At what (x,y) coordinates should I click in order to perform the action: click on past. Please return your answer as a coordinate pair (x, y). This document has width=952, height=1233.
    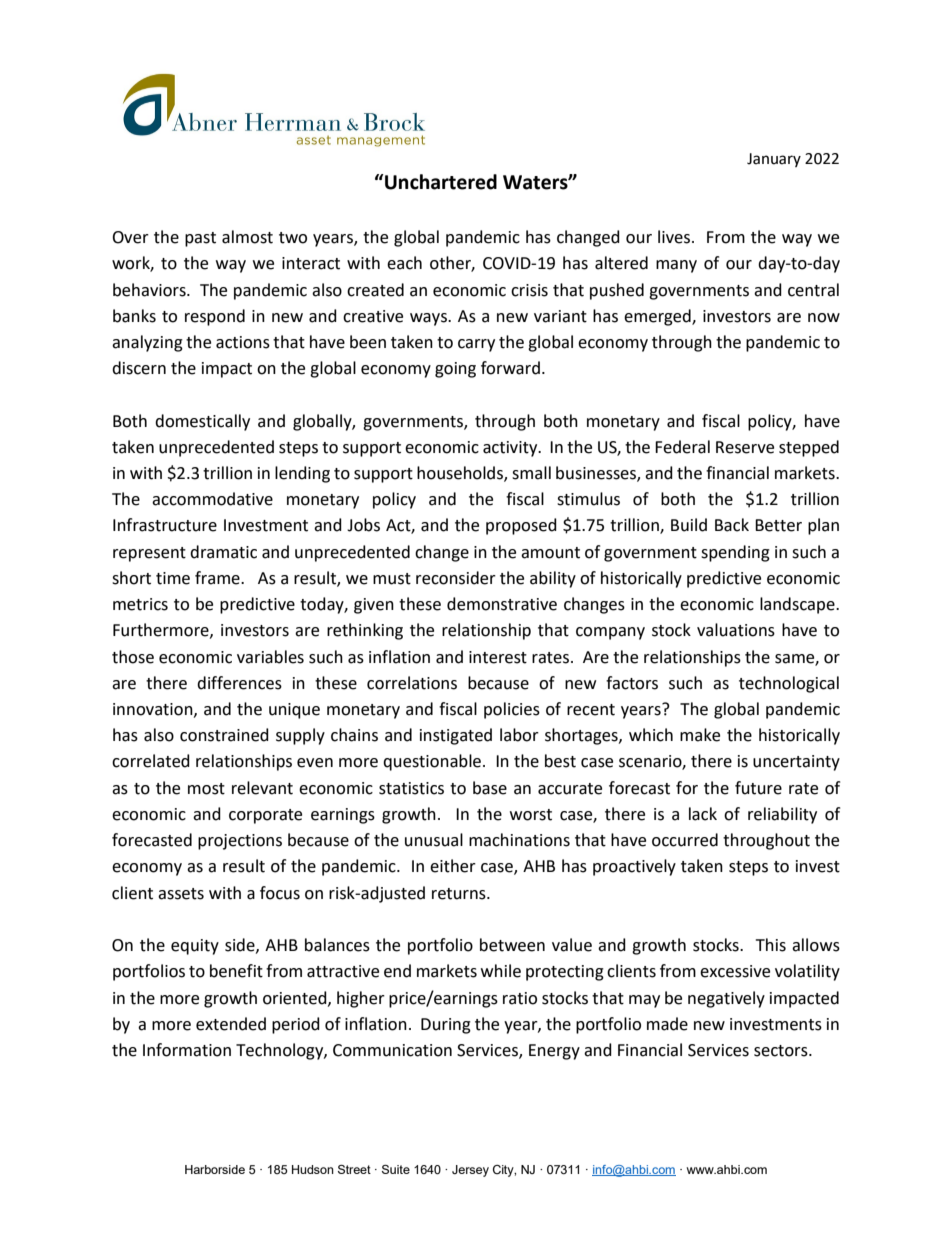
    Looking at the image, I should click on (200, 239).
